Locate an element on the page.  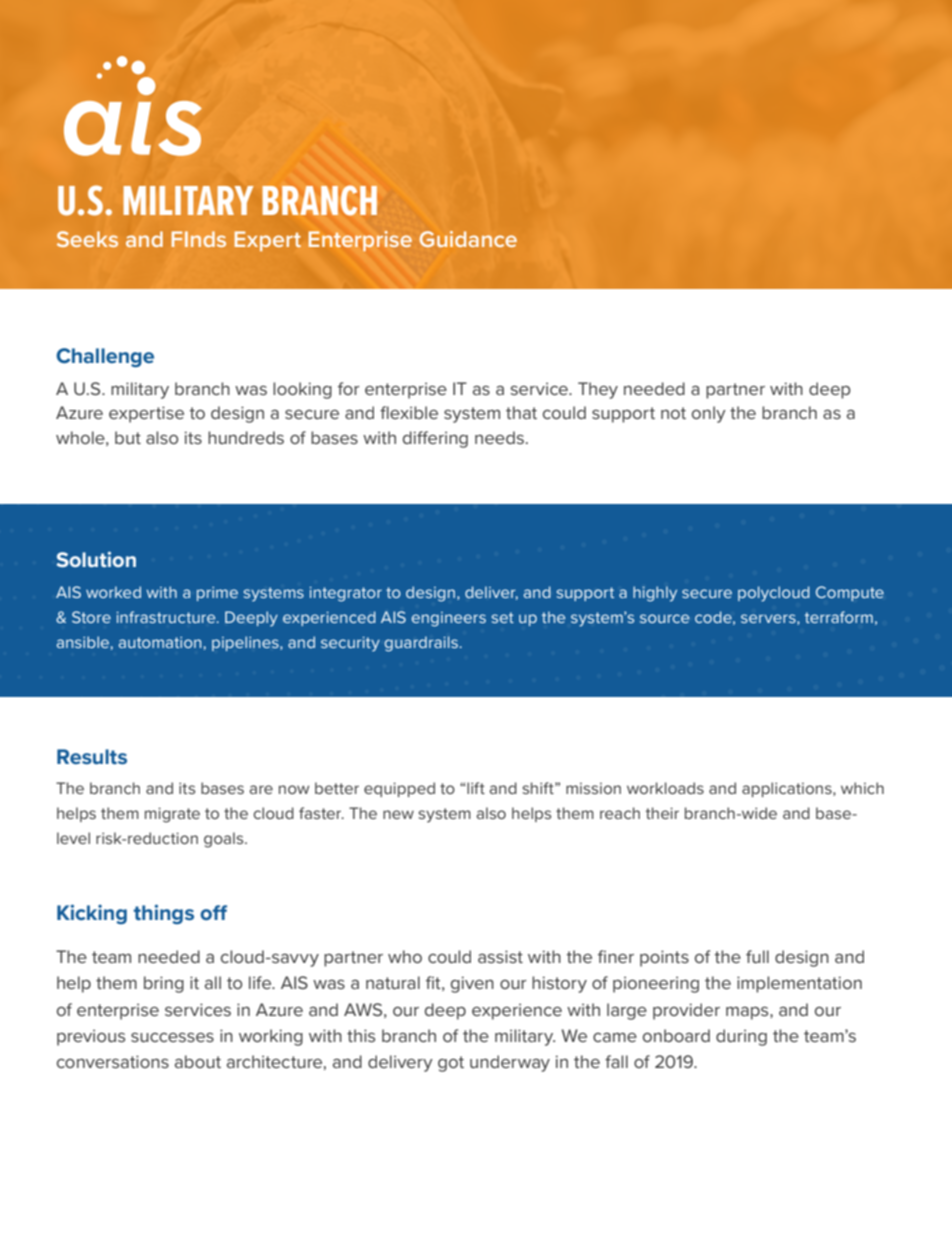
Compute is located at coordinates (850, 593).
